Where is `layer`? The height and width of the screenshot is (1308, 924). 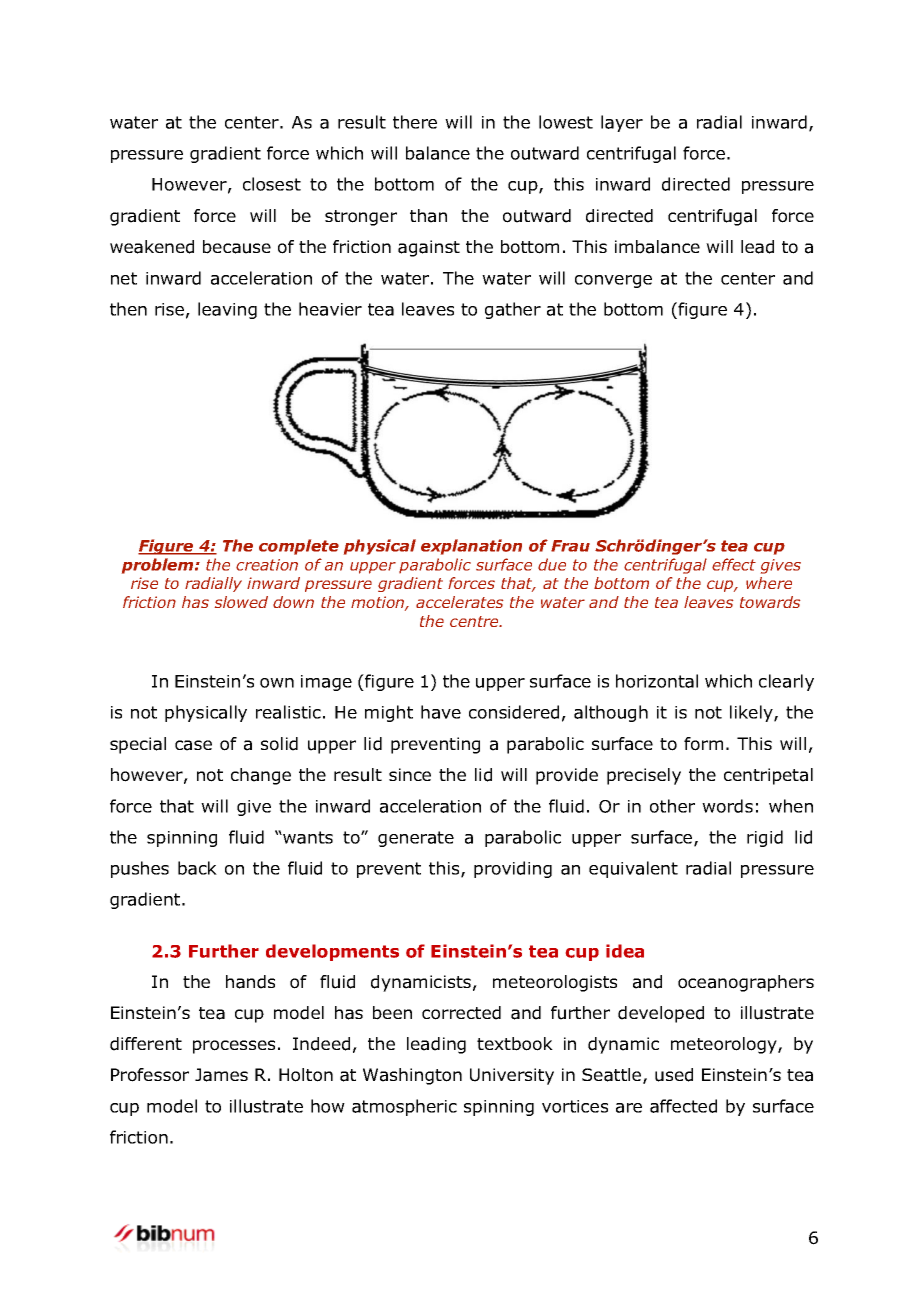 layer is located at coordinates (622, 123).
